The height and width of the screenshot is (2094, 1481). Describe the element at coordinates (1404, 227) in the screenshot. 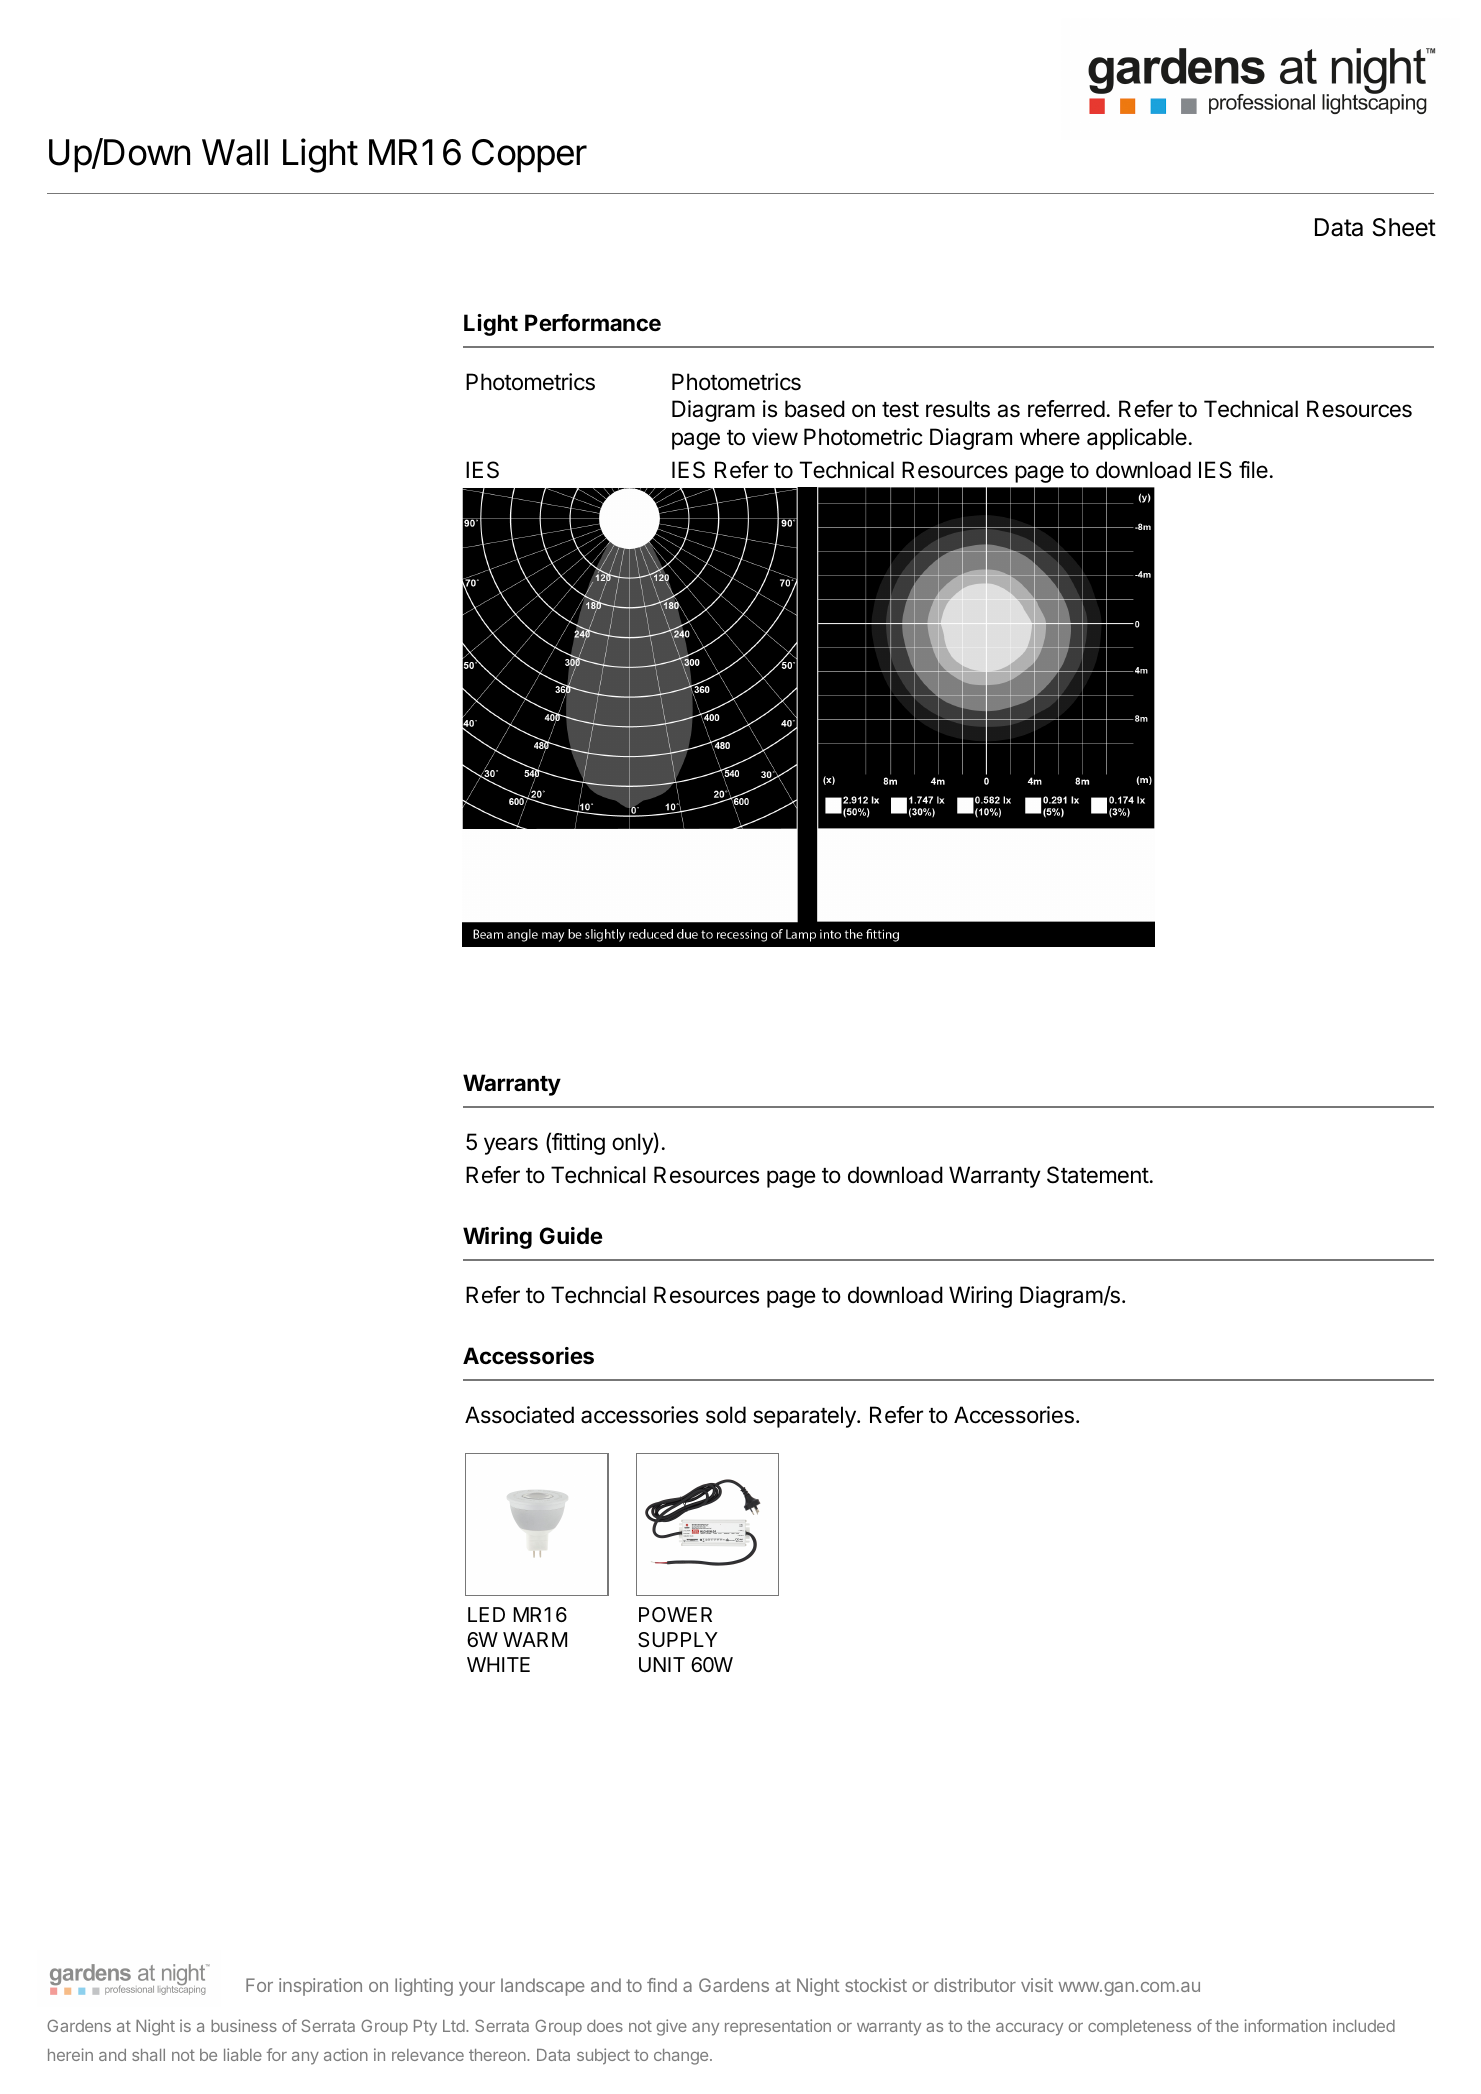

I see `Sheet` at that location.
